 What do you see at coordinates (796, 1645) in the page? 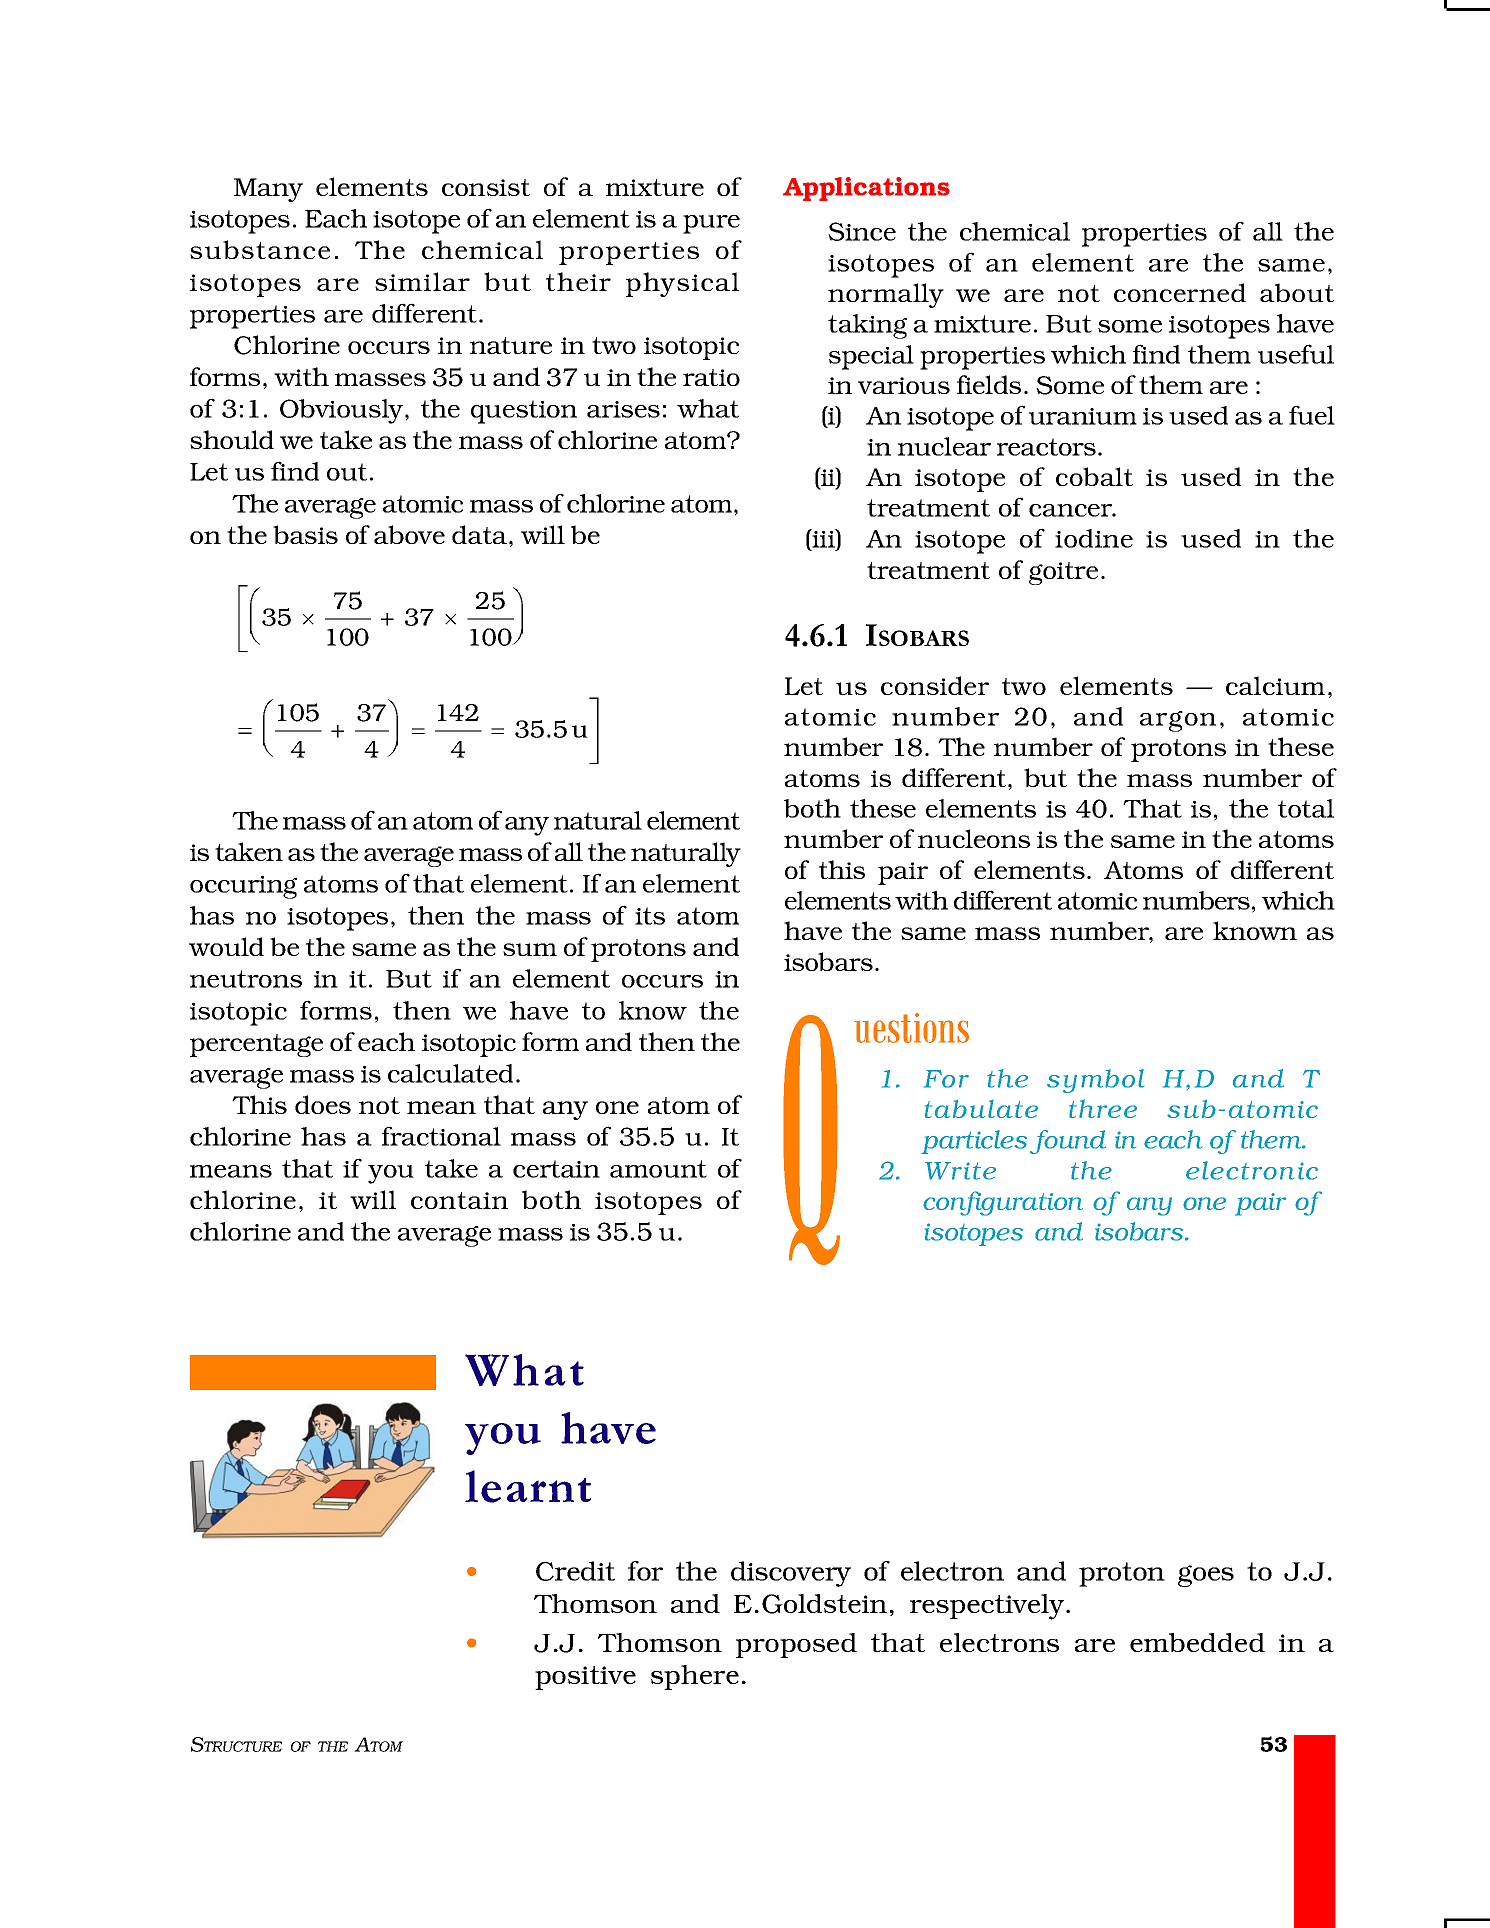
I see `proposed` at bounding box center [796, 1645].
